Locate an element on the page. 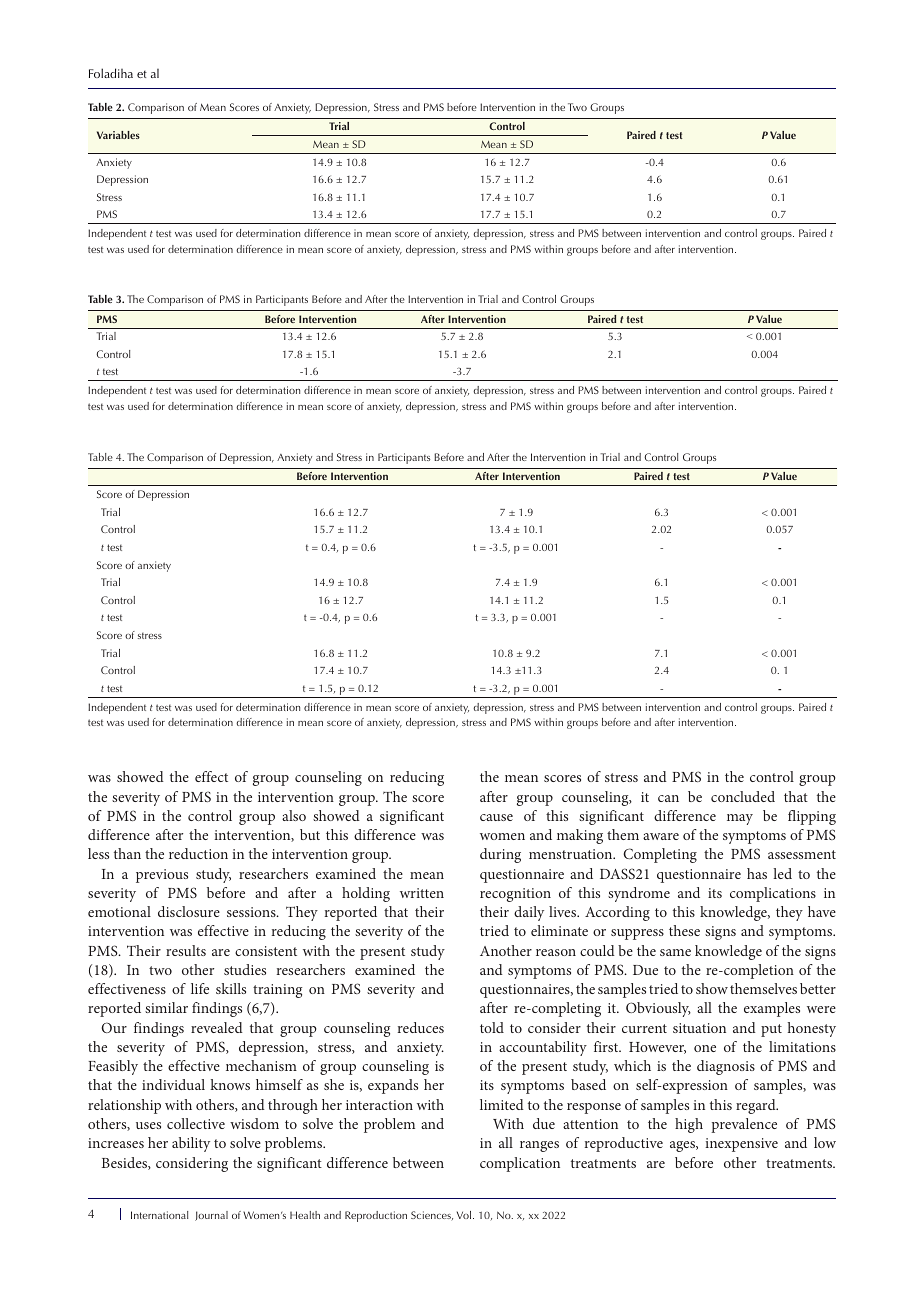  concluded is located at coordinates (743, 796).
